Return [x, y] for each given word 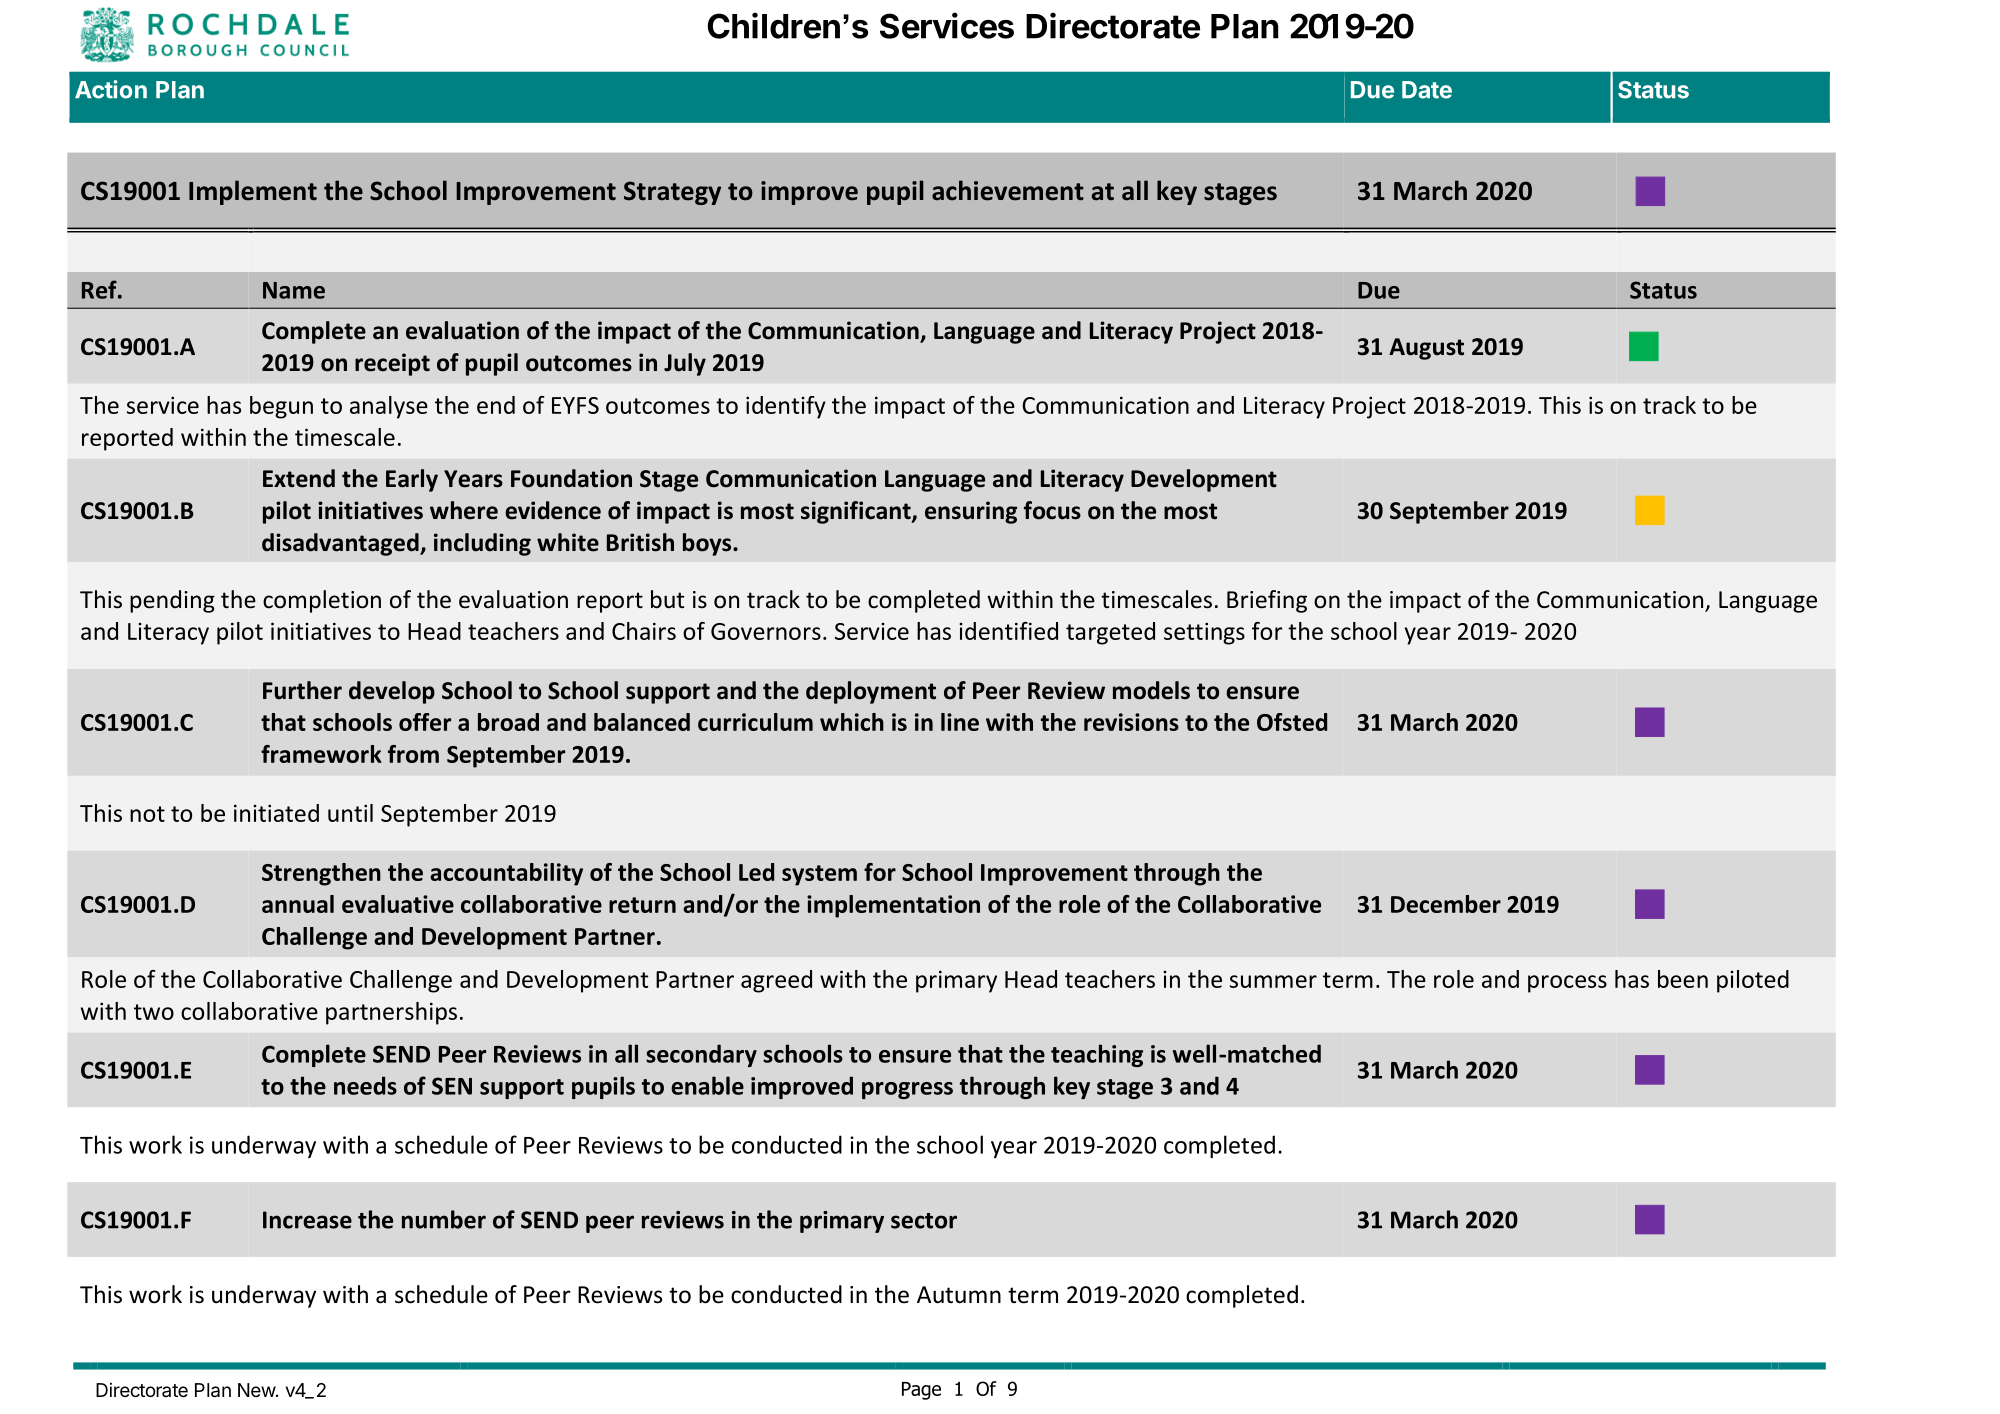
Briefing [1267, 601]
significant [857, 512]
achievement [1008, 190]
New [257, 1390]
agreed [776, 981]
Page [921, 1391]
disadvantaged [341, 544]
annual [298, 904]
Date [1427, 90]
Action [111, 89]
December [1446, 904]
